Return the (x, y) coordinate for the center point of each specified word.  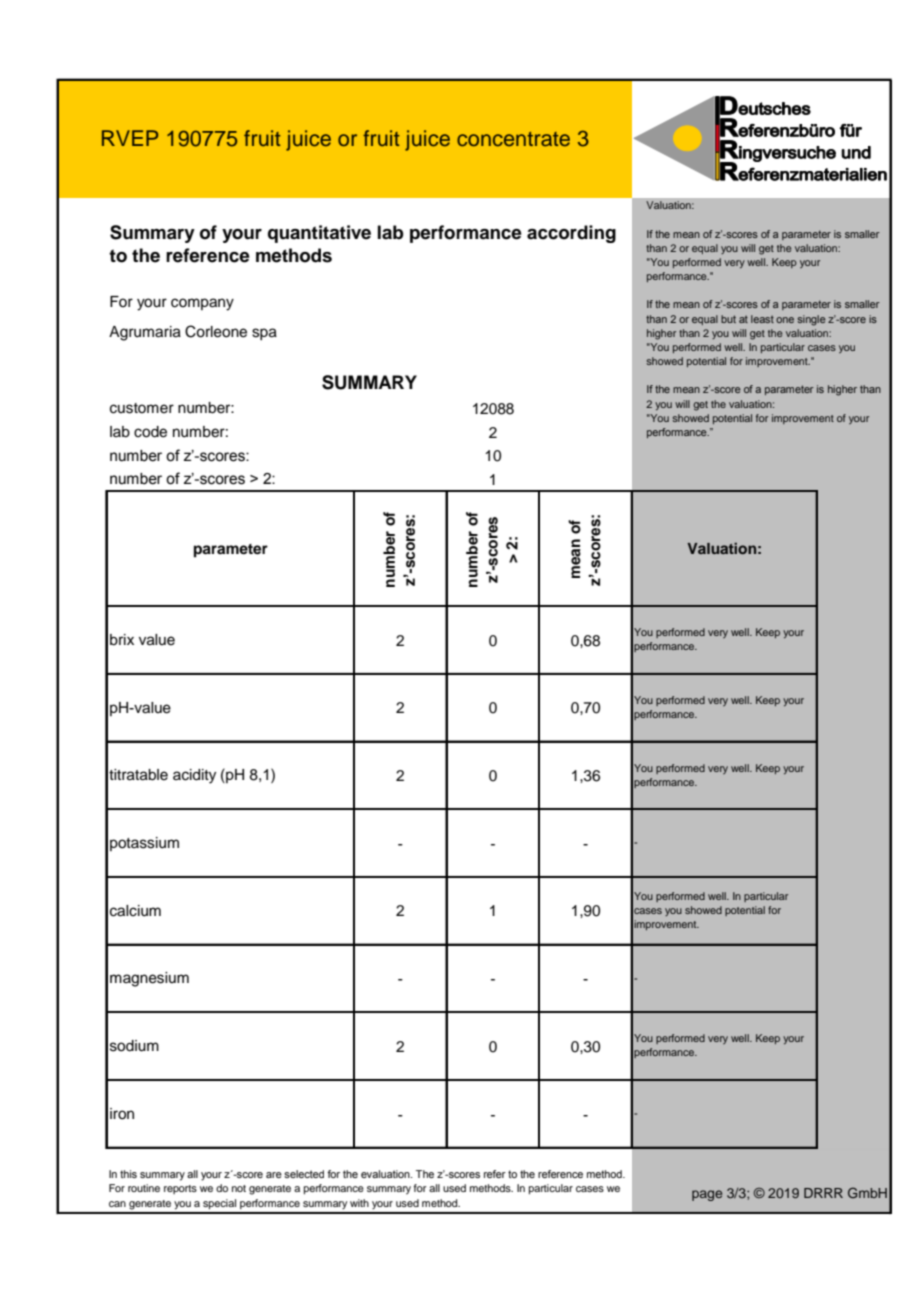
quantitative (319, 234)
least (762, 319)
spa (264, 334)
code (150, 432)
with (359, 1203)
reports (180, 1189)
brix (122, 640)
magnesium (149, 979)
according (571, 234)
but (728, 319)
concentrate (513, 139)
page (707, 1195)
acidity (194, 776)
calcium (135, 911)
